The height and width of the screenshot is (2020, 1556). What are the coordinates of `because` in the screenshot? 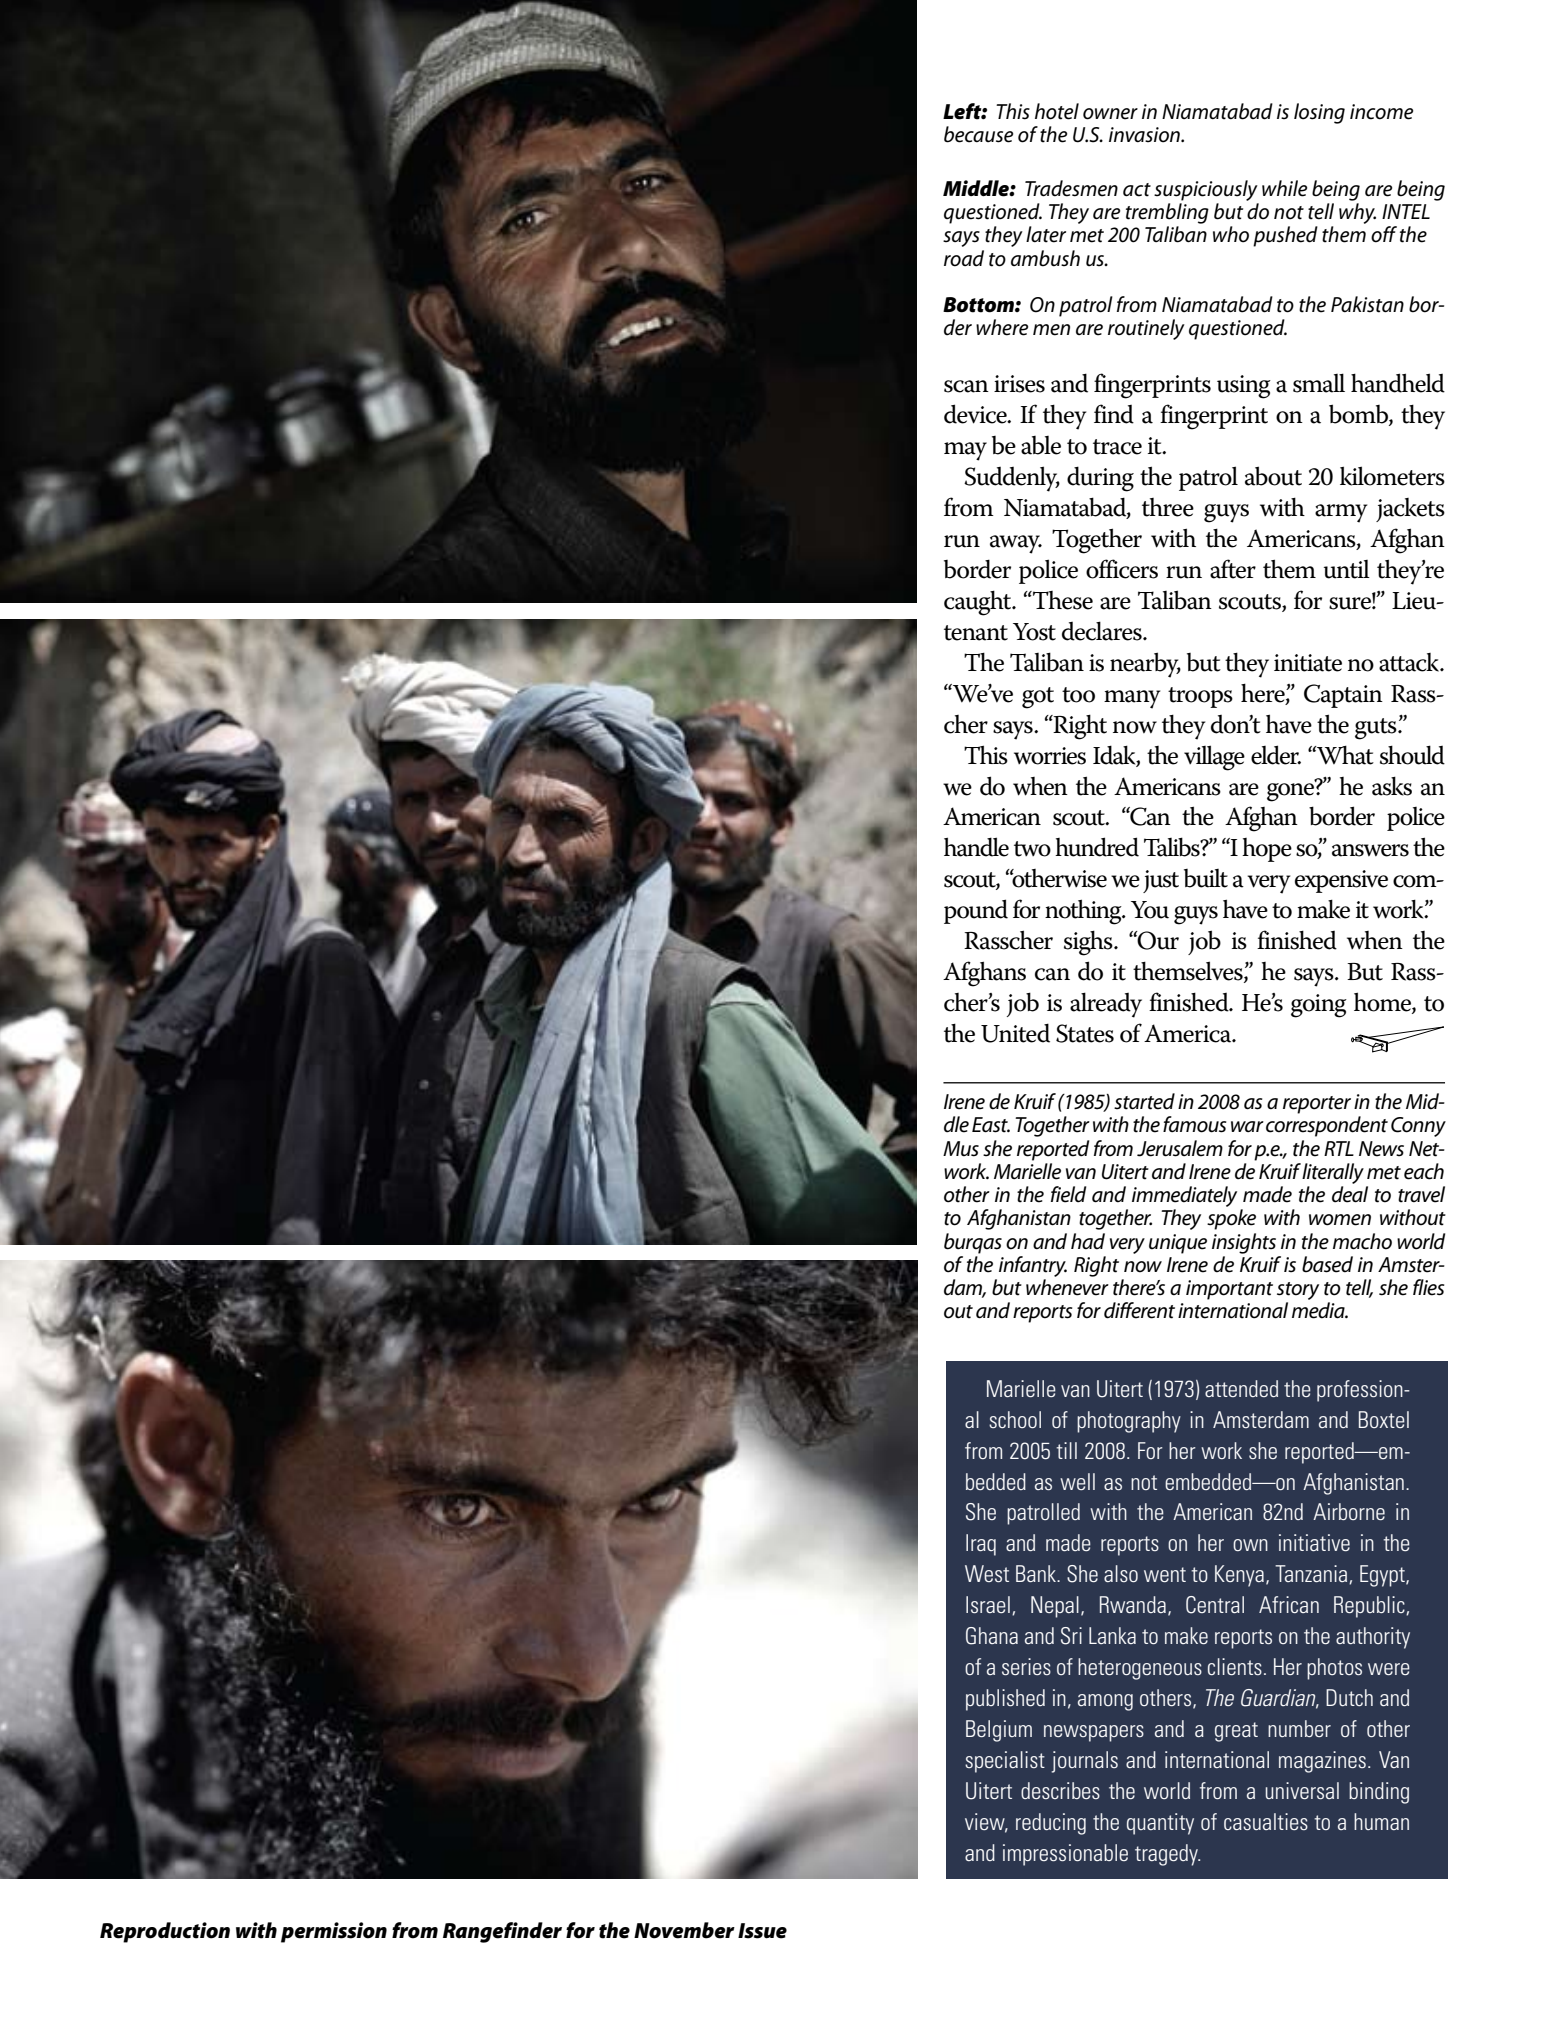 It's located at (978, 134).
